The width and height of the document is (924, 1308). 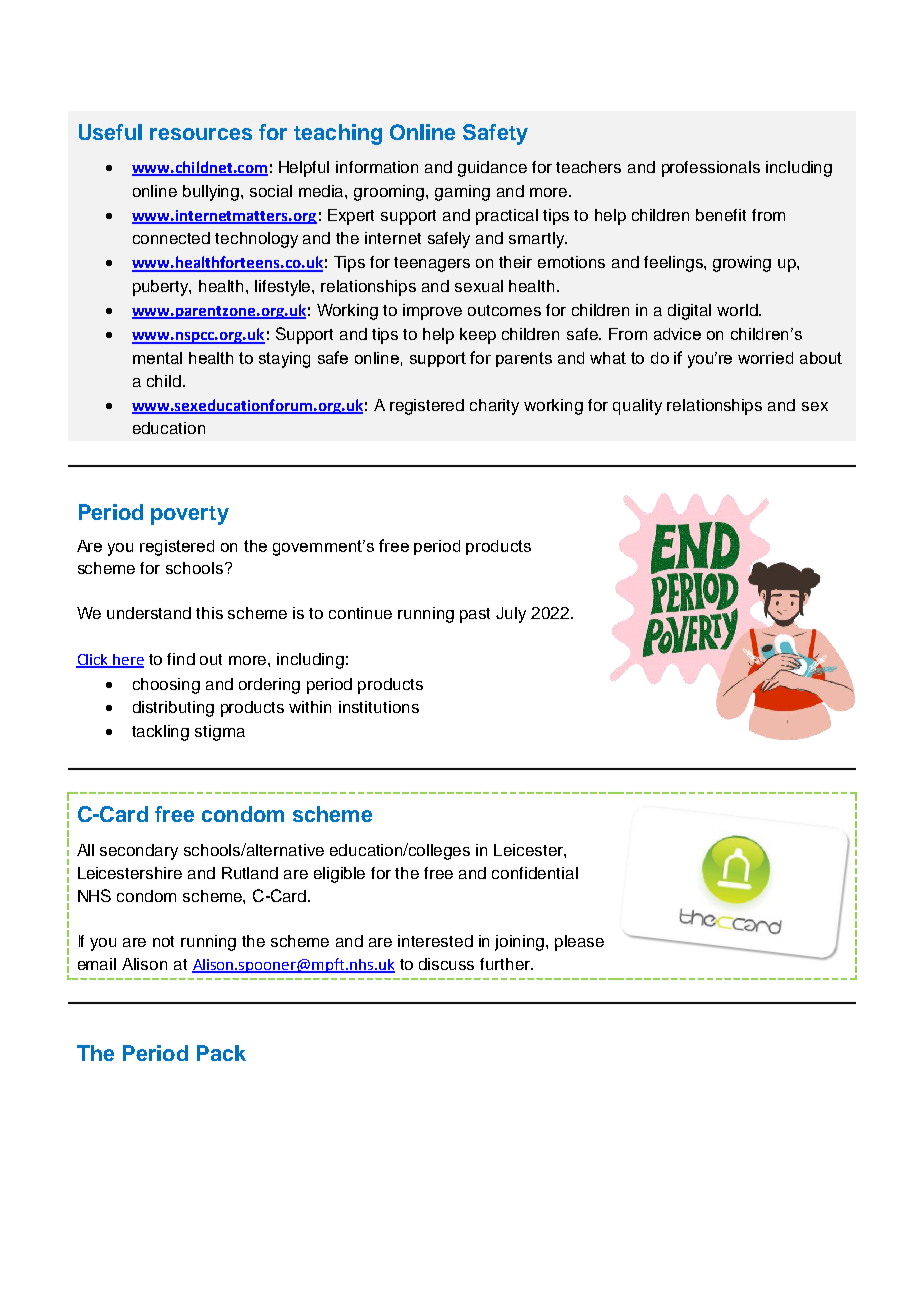 I want to click on professionals, so click(x=711, y=169).
